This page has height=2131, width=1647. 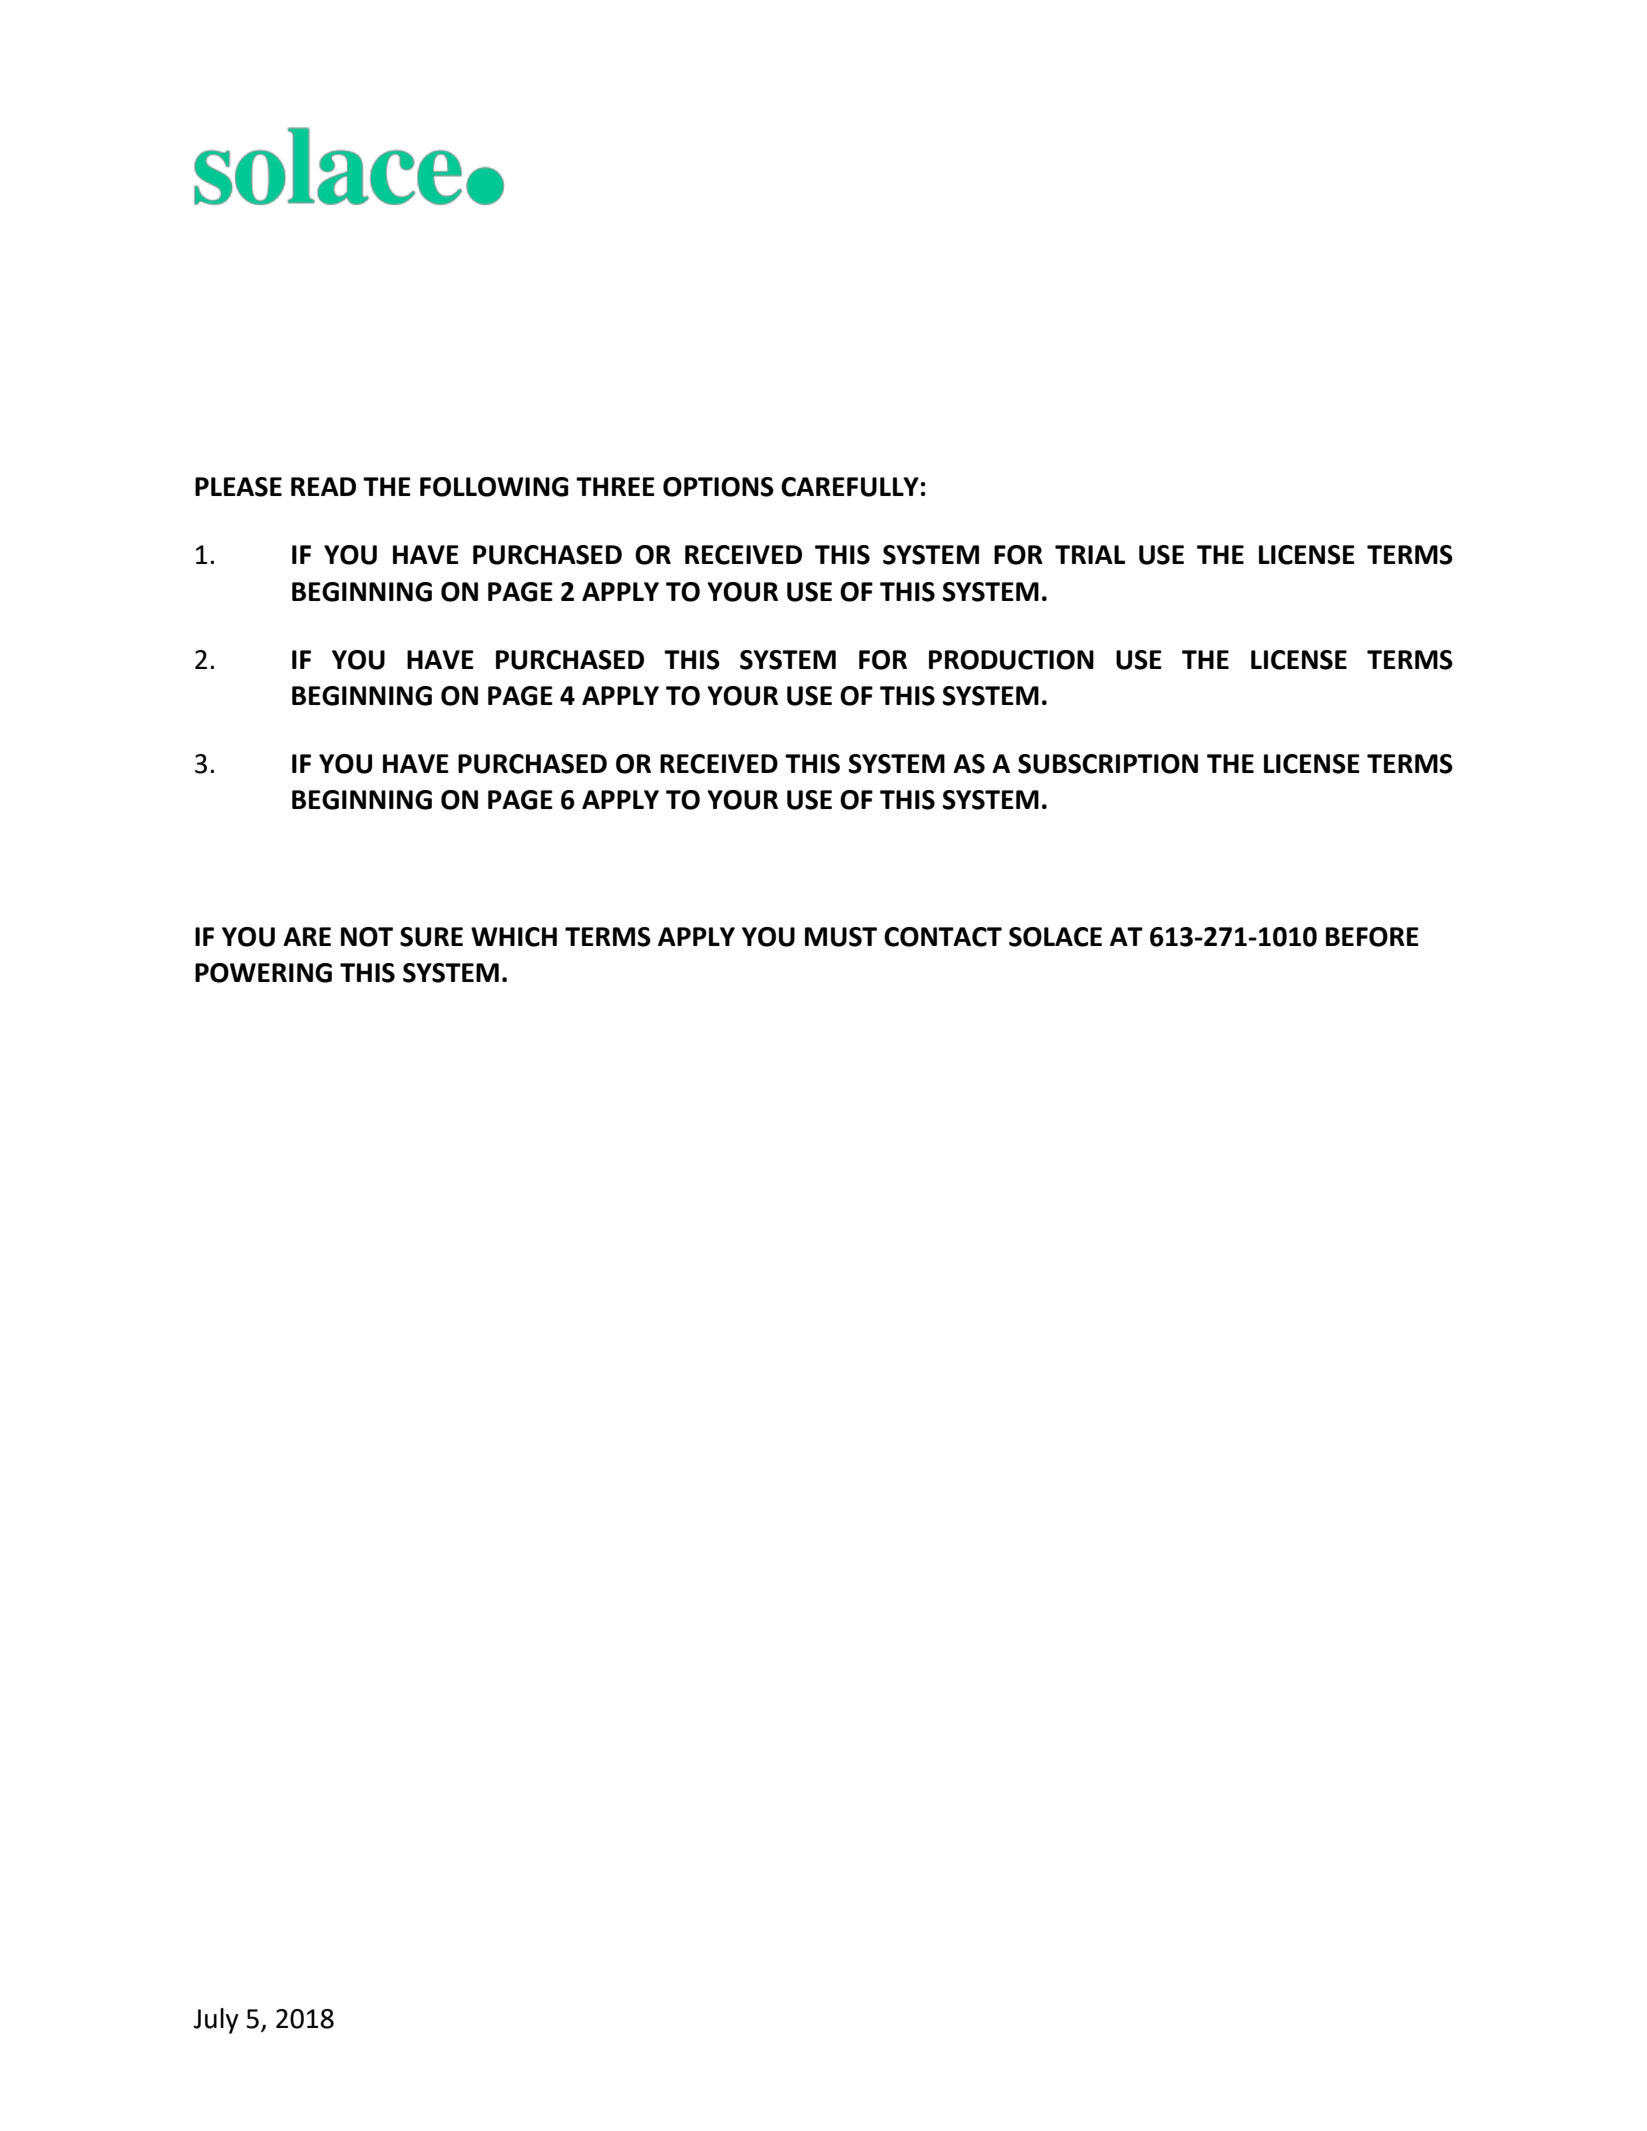 What do you see at coordinates (943, 937) in the page?
I see `CONTACT` at bounding box center [943, 937].
